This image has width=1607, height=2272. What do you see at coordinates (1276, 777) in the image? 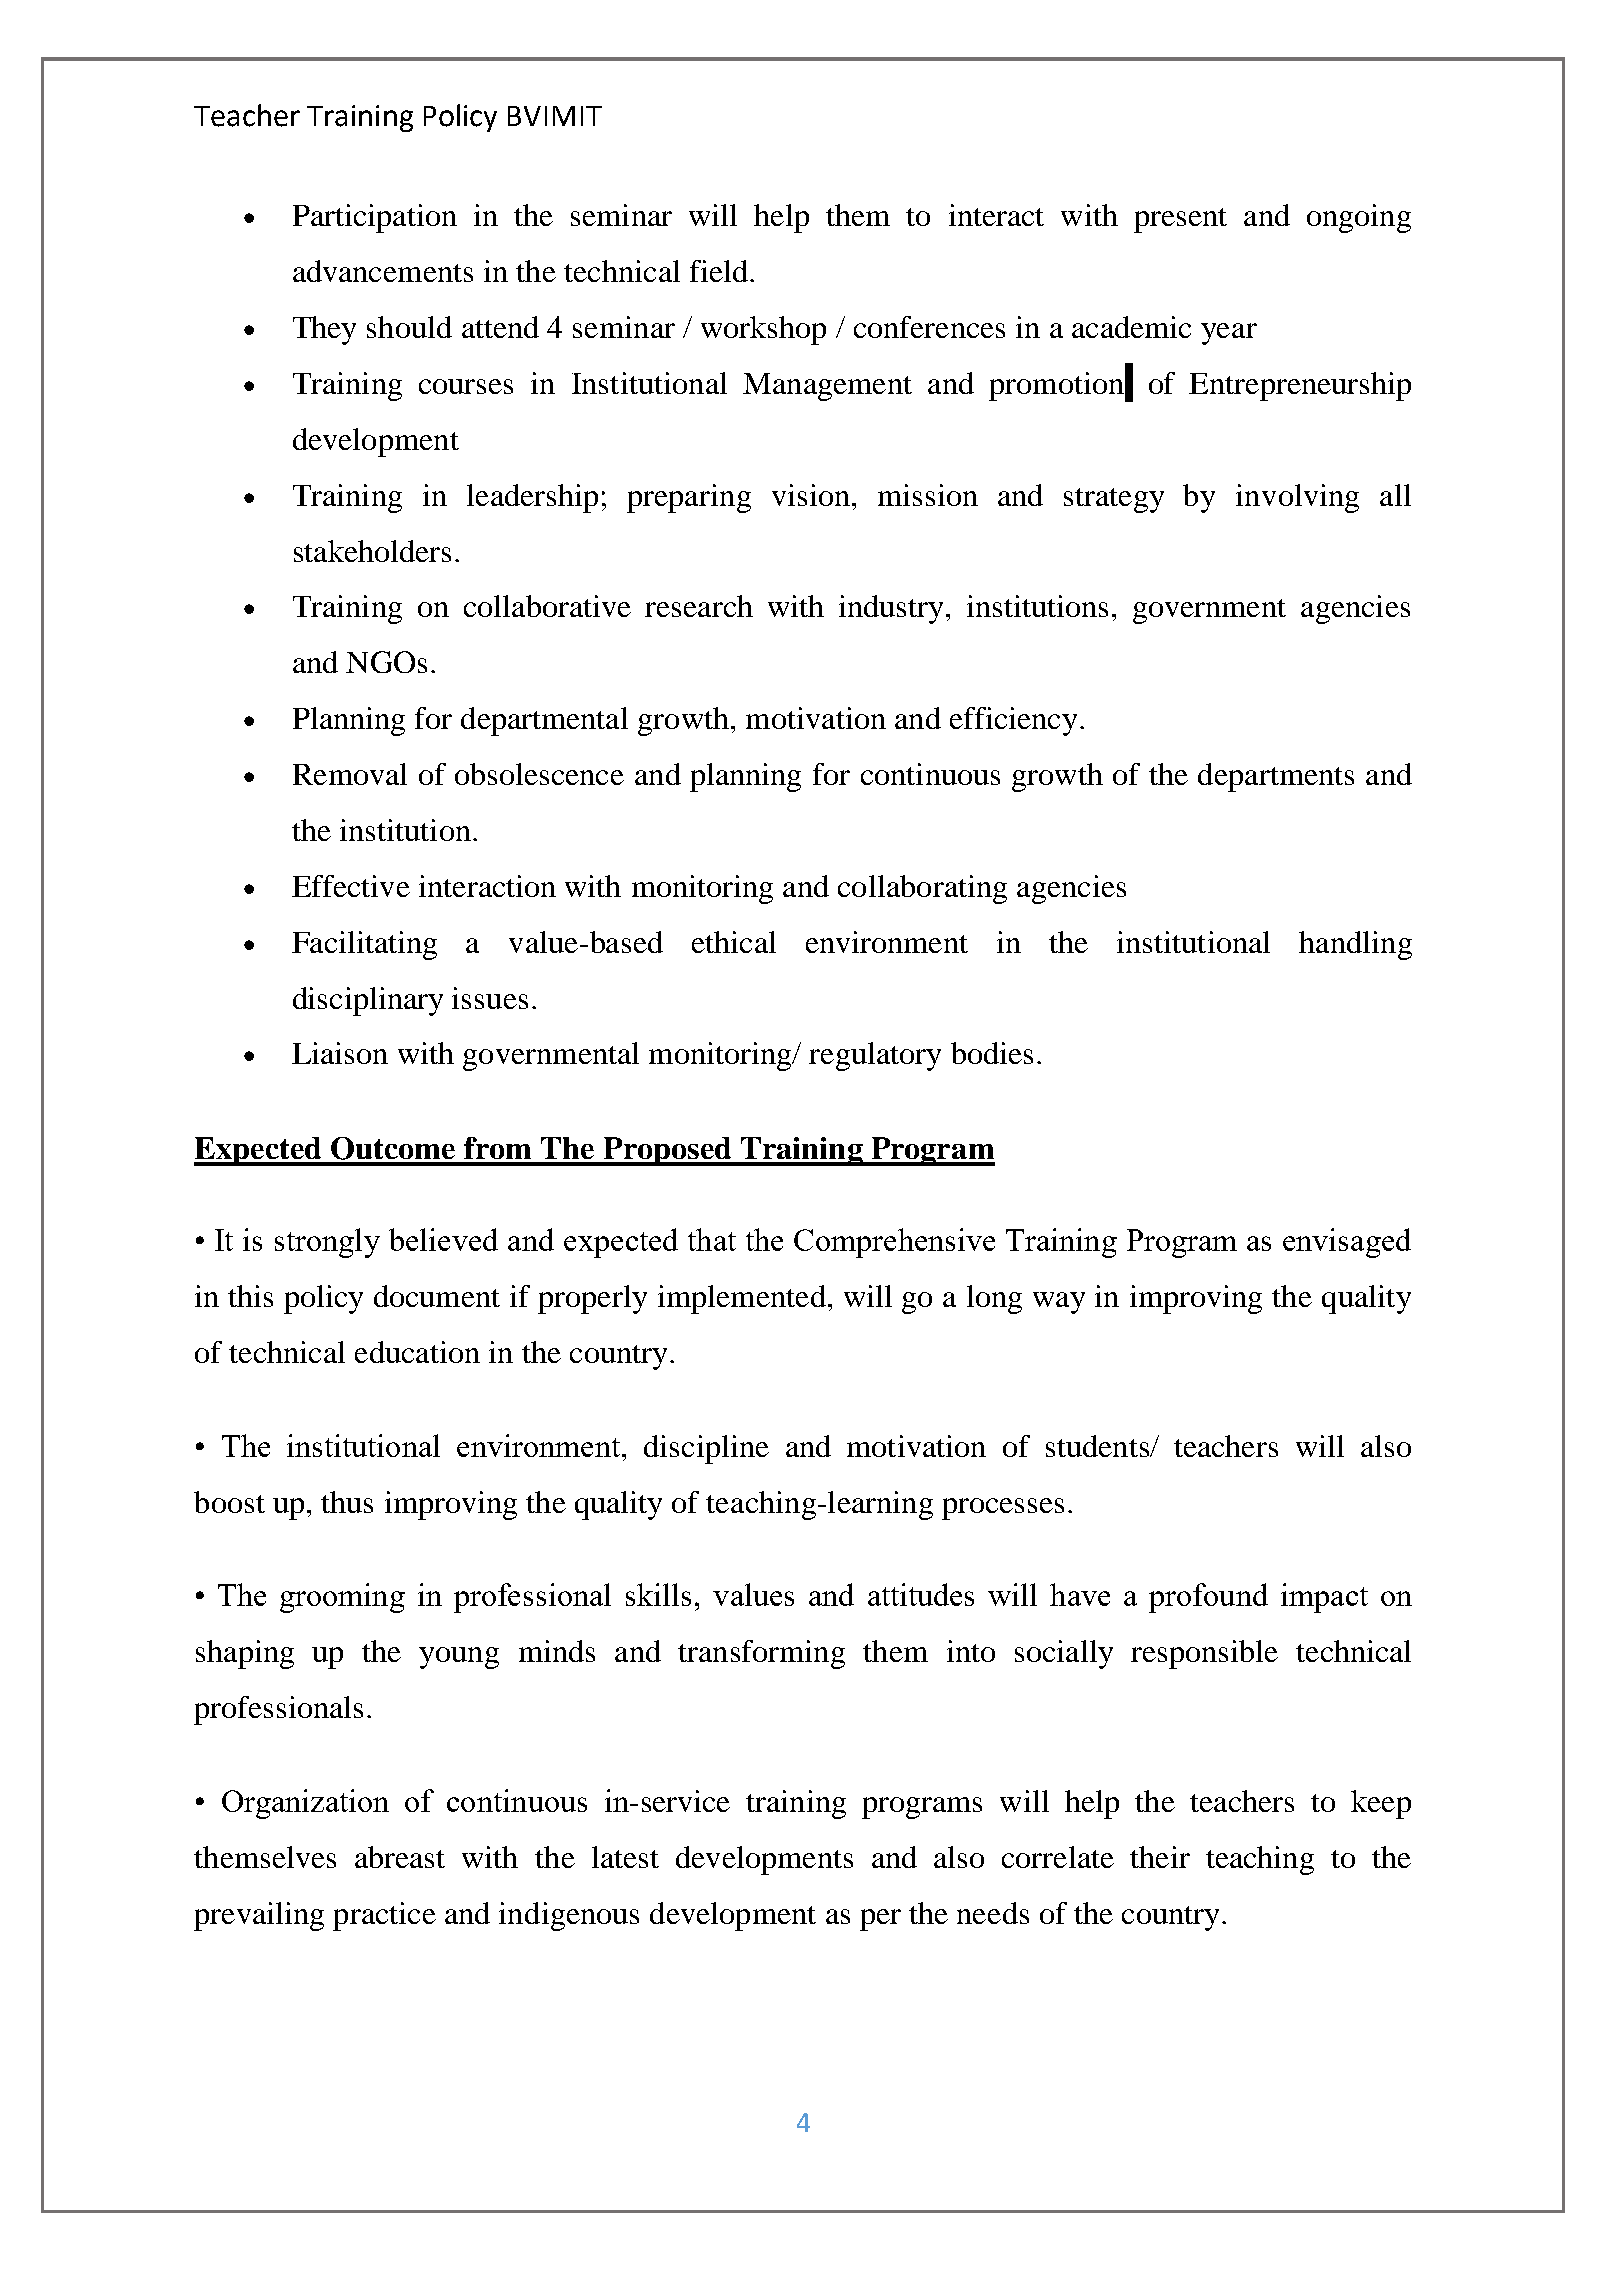
I see `departments` at bounding box center [1276, 777].
